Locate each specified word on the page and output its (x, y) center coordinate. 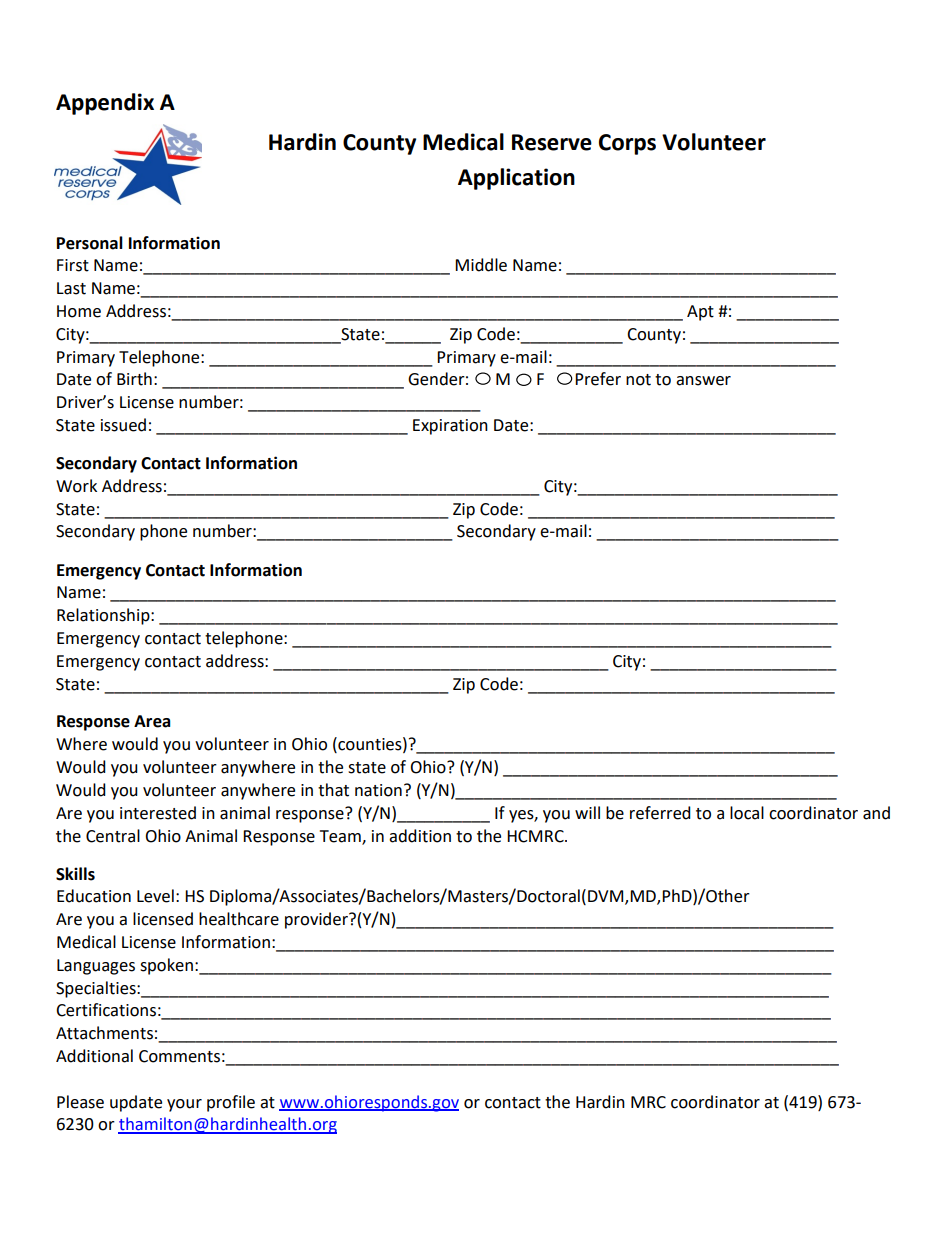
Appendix (105, 104)
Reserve (552, 142)
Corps (627, 144)
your (184, 1105)
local (747, 813)
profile (231, 1103)
